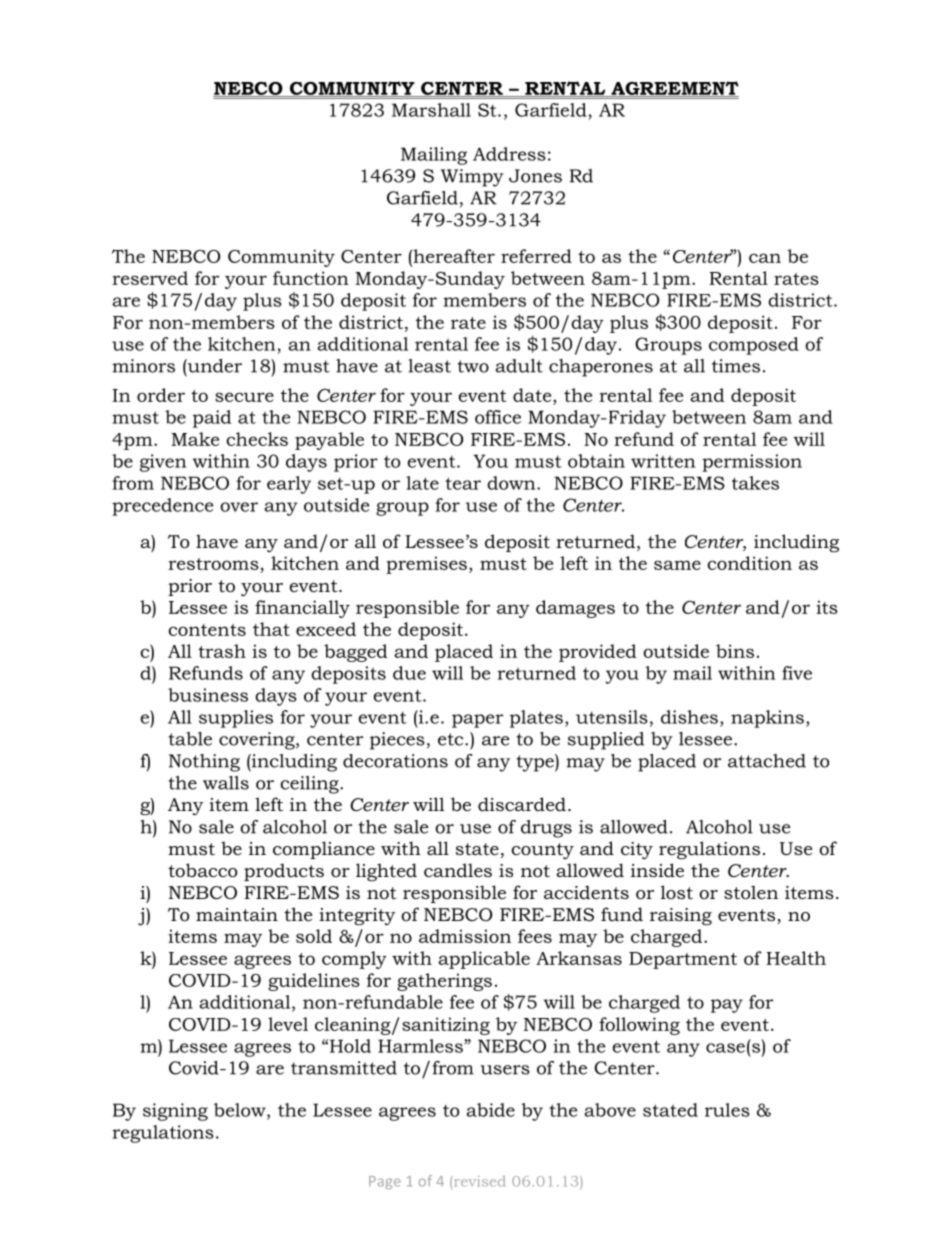  What do you see at coordinates (727, 1110) in the screenshot?
I see `rules` at bounding box center [727, 1110].
